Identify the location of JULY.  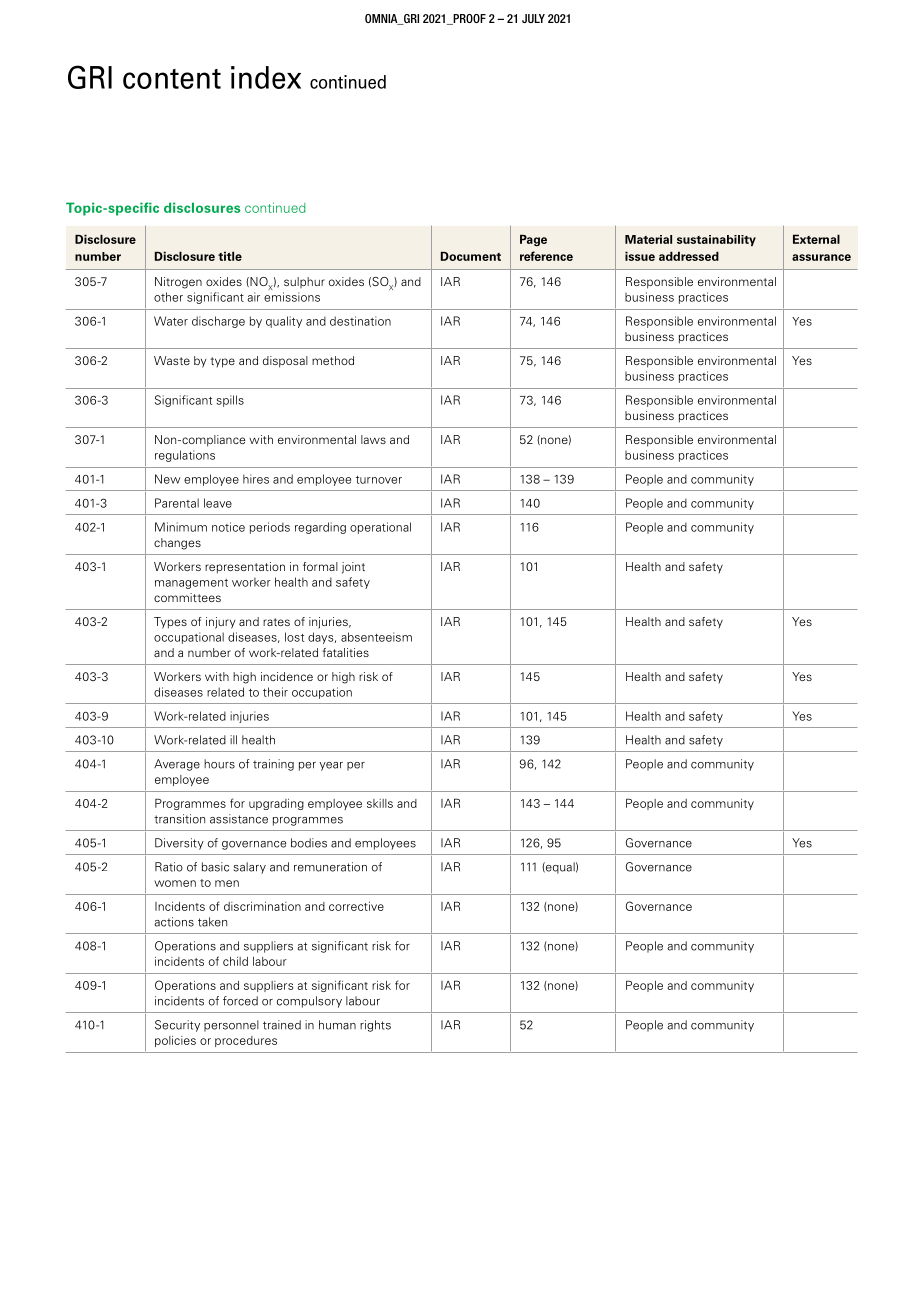
(533, 18).
